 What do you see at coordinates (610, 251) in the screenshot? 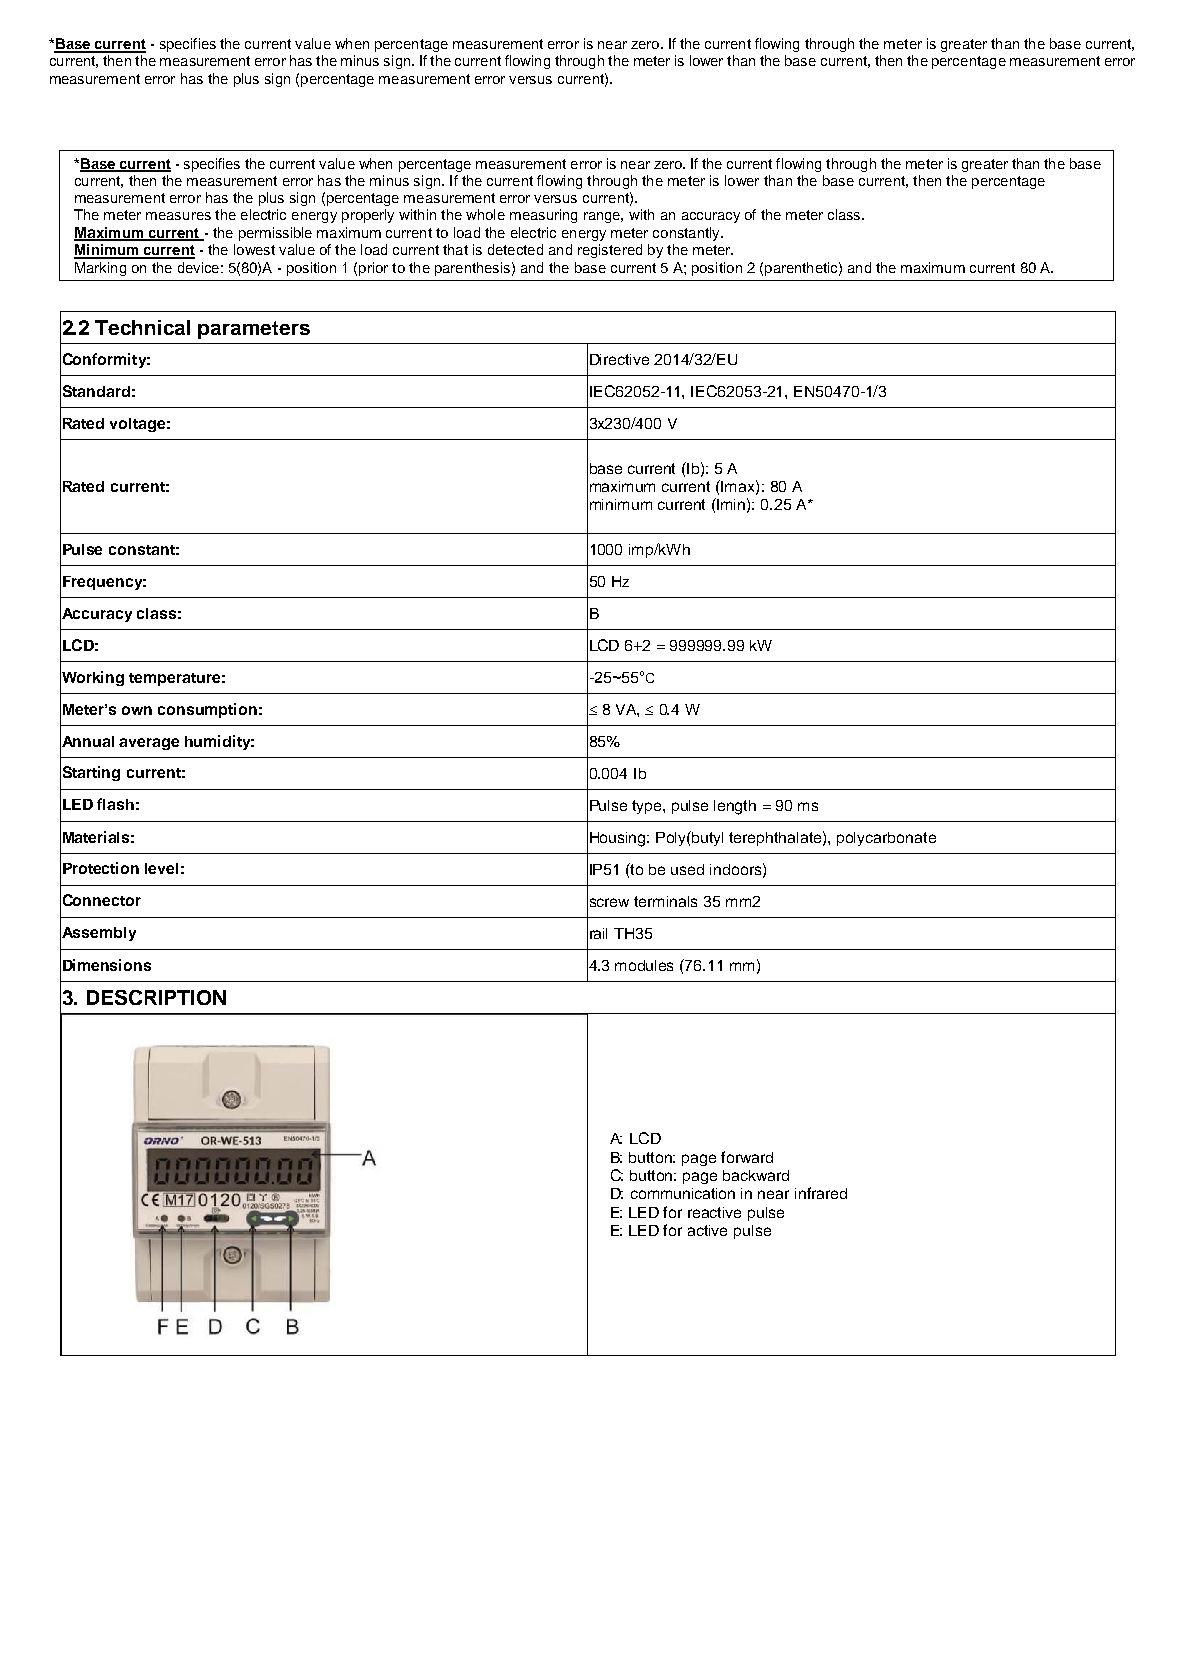
I see `registered` at bounding box center [610, 251].
